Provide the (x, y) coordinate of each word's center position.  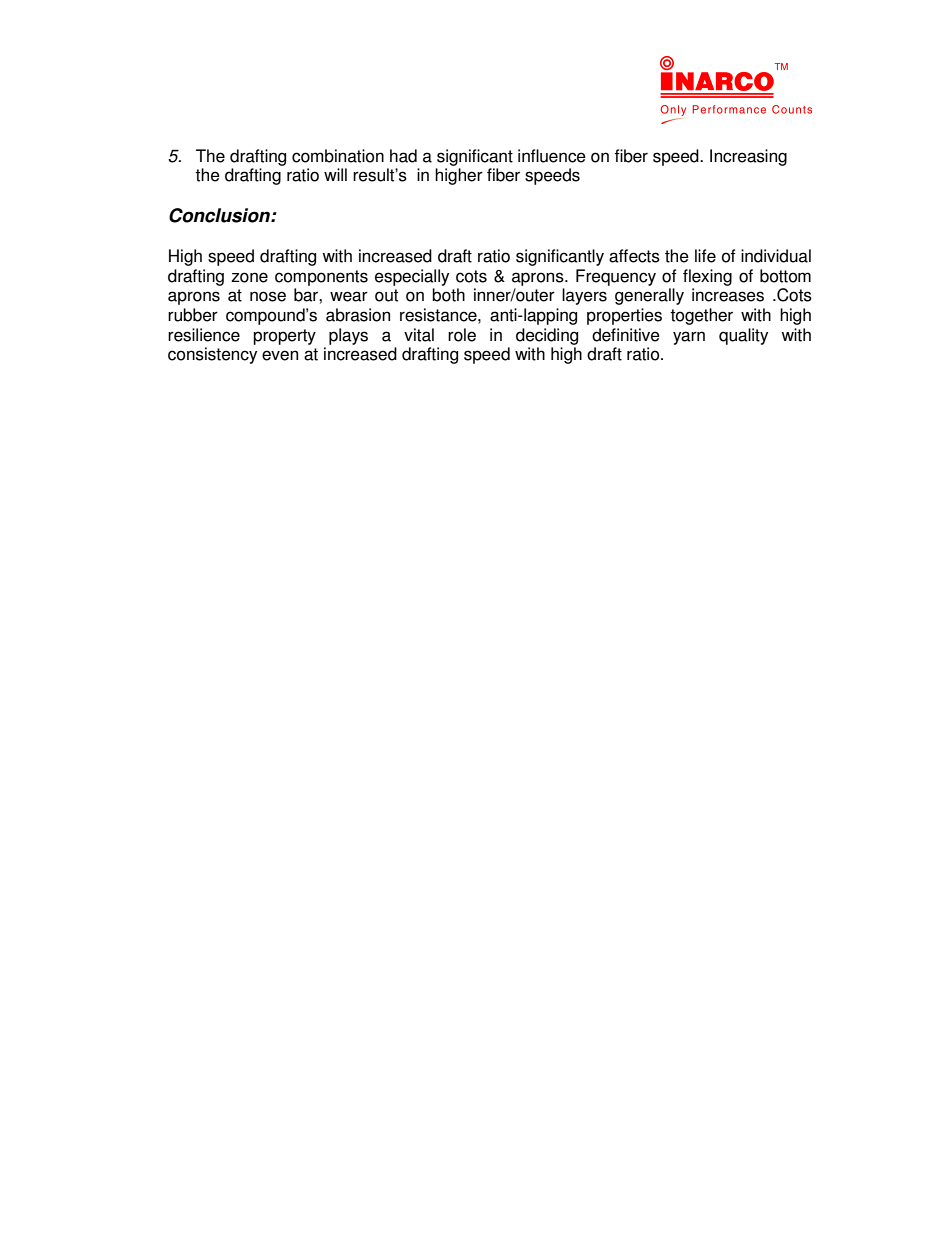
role (462, 335)
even (280, 355)
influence (552, 156)
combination (338, 156)
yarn (689, 338)
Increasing (748, 157)
